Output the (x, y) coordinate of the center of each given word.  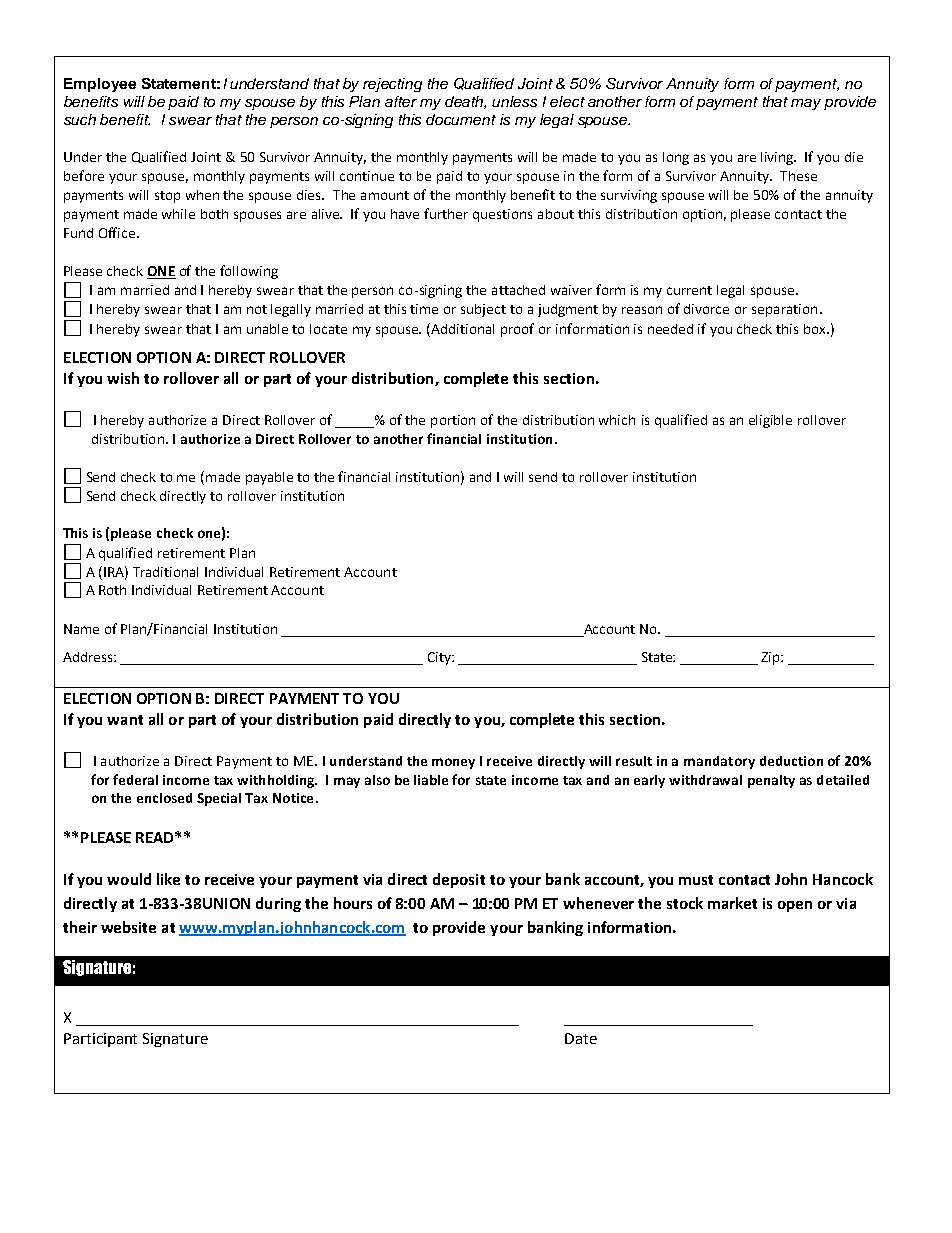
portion (453, 421)
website (128, 927)
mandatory (719, 762)
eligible (770, 421)
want (125, 720)
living (778, 158)
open (795, 906)
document (461, 119)
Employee (100, 85)
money (453, 763)
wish (123, 378)
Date (581, 1038)
